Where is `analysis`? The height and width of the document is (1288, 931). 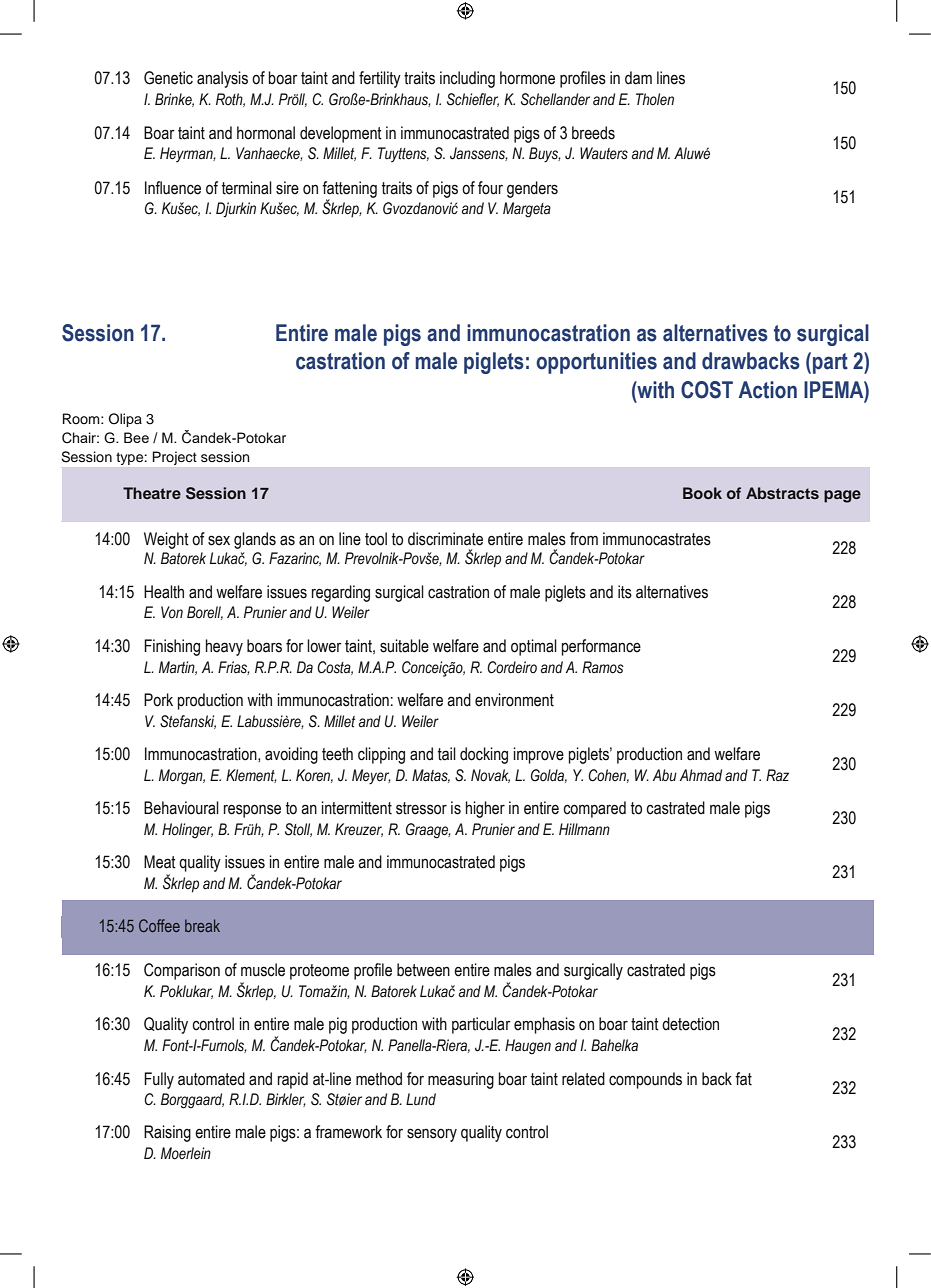
analysis is located at coordinates (222, 79).
